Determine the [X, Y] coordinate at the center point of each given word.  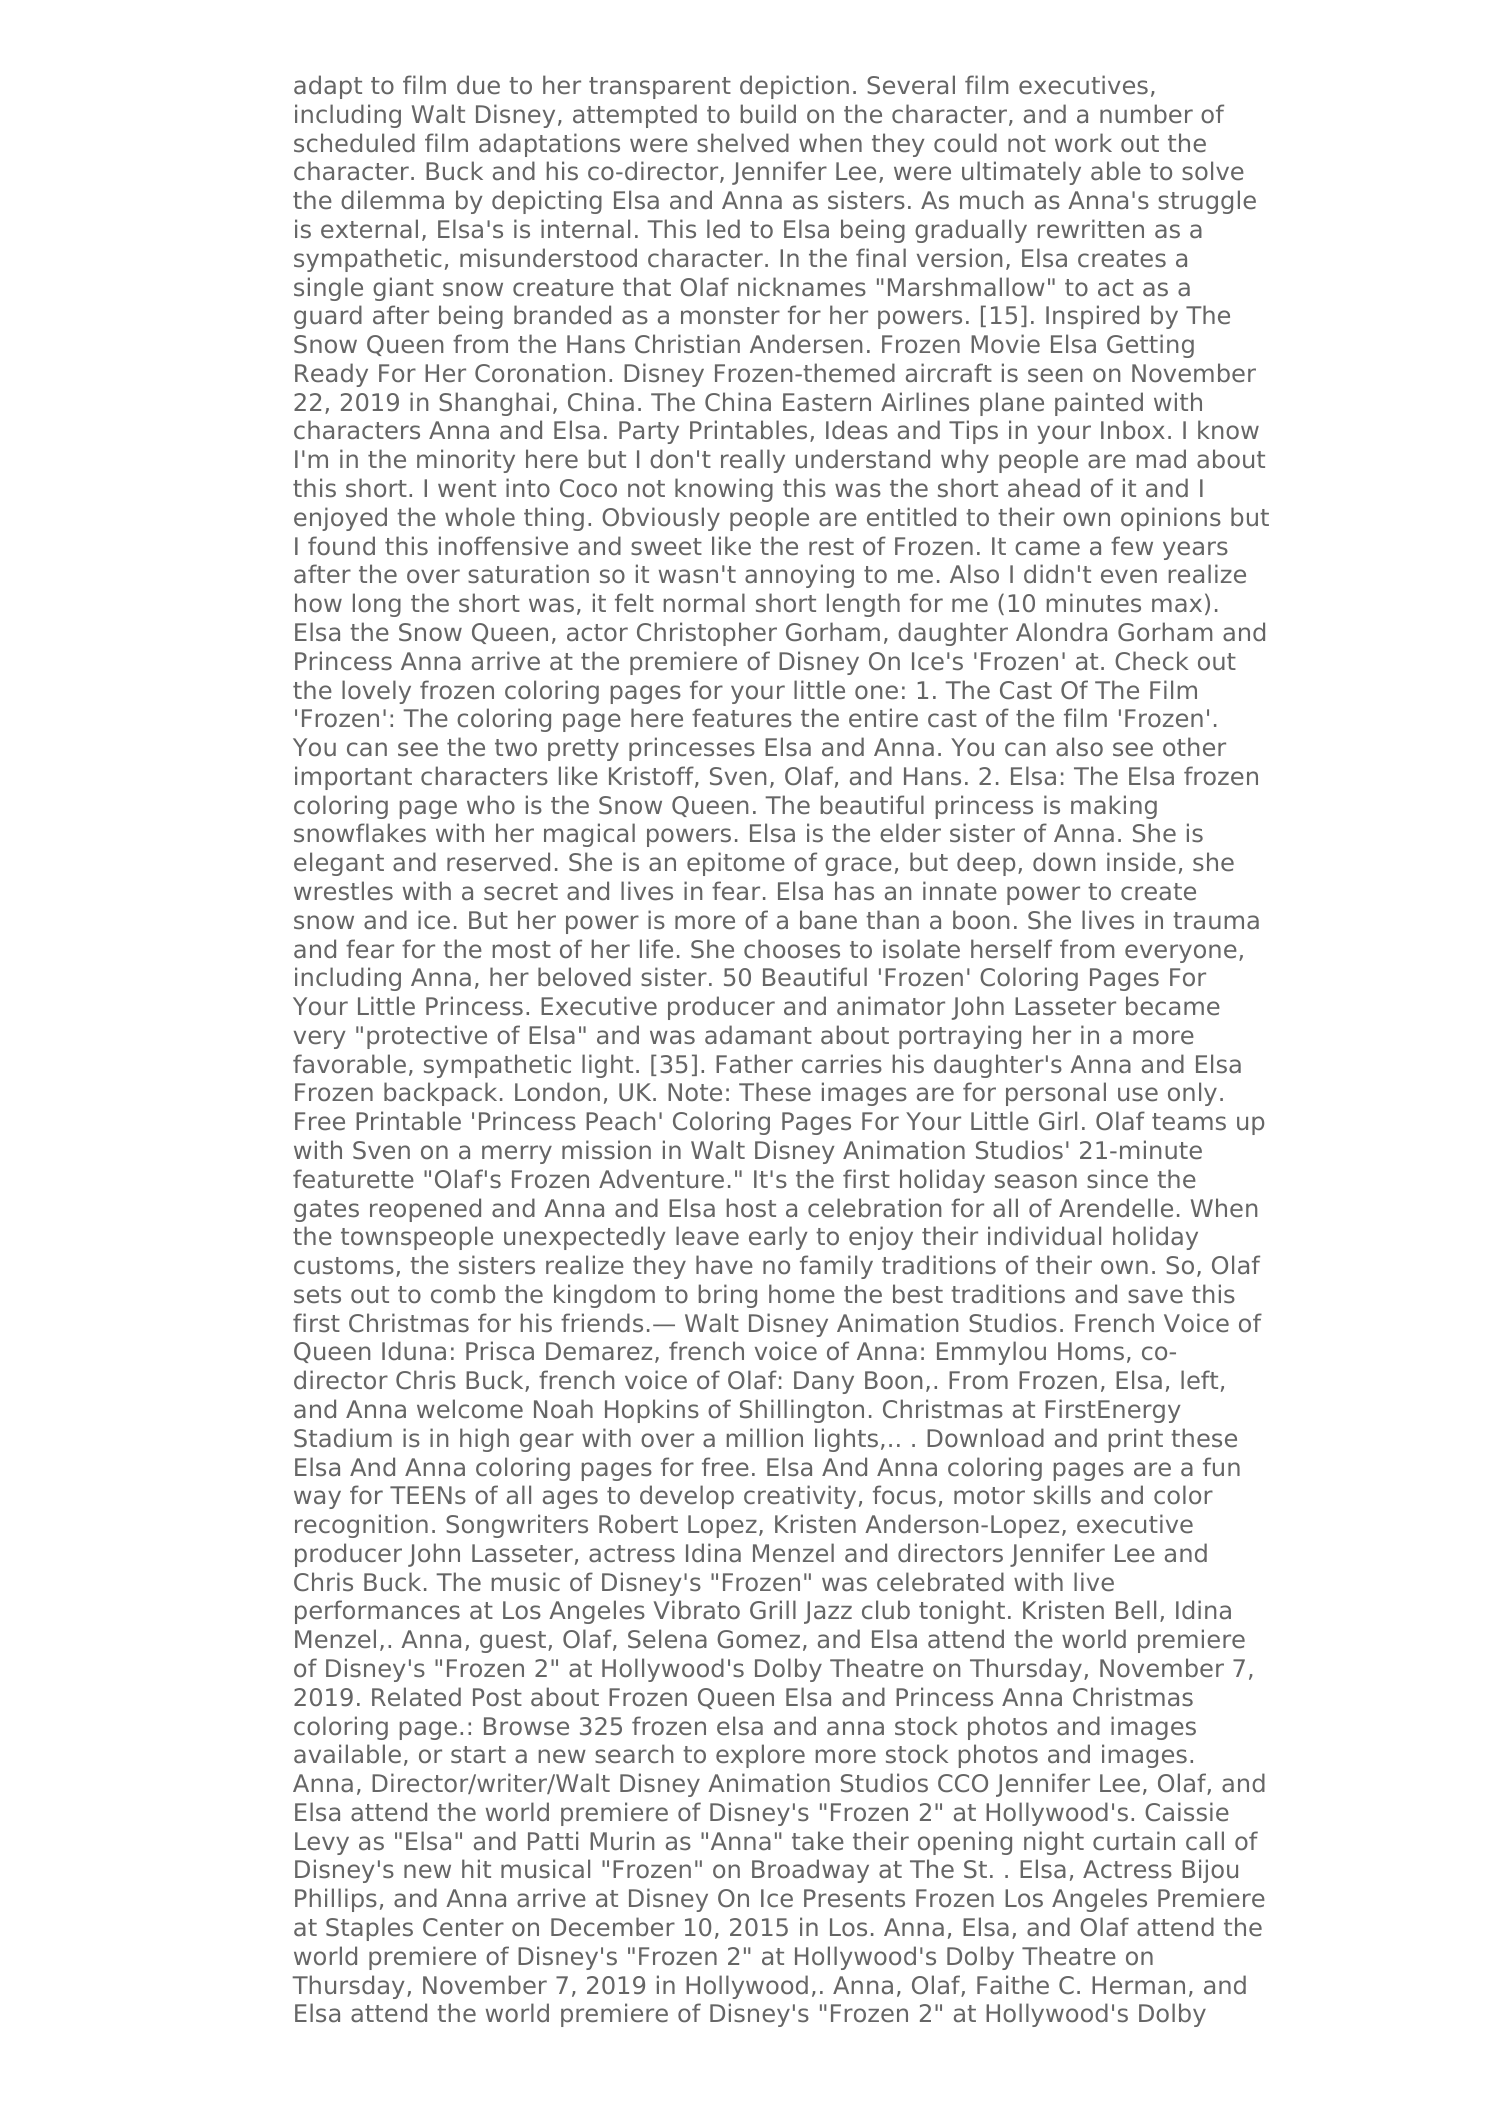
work [1083, 142]
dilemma [392, 200]
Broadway [810, 1871]
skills [1062, 1495]
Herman [1138, 1985]
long [377, 605]
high [484, 1440]
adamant [758, 1035]
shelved [743, 143]
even [1129, 576]
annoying [799, 576]
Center [463, 1927]
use [1138, 1094]
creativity [800, 1497]
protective [427, 1037]
